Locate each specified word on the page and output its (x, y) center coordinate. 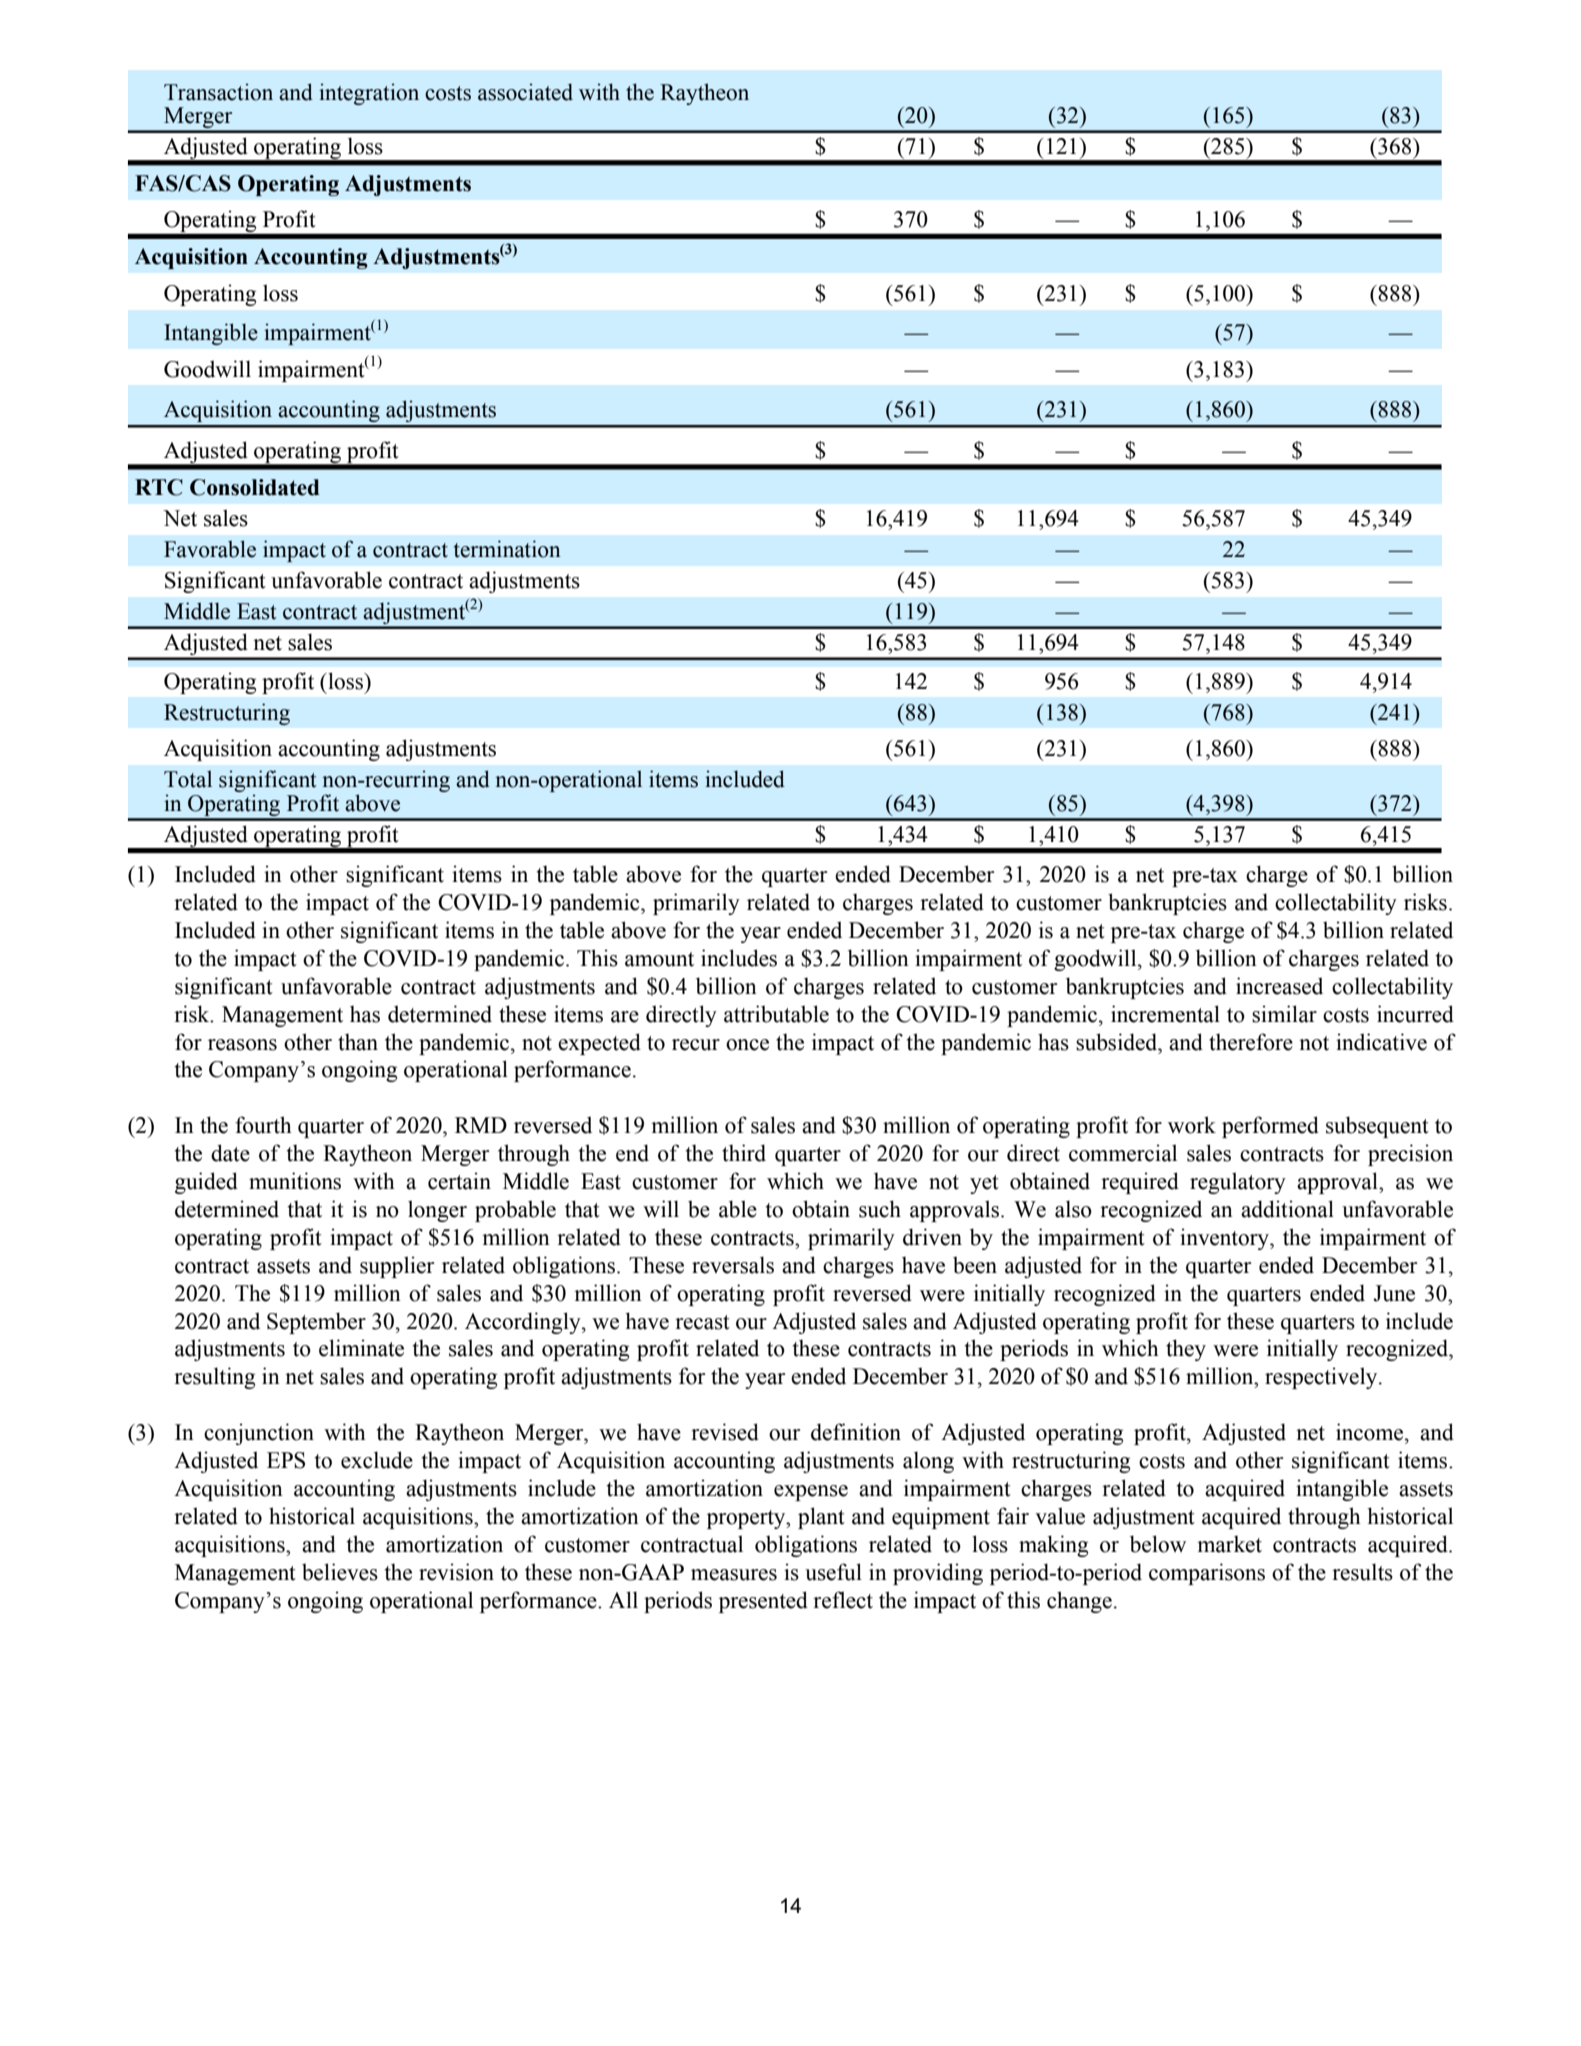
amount (659, 959)
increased (1279, 986)
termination (507, 549)
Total (188, 779)
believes (340, 1572)
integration (369, 94)
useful (833, 1572)
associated (525, 92)
